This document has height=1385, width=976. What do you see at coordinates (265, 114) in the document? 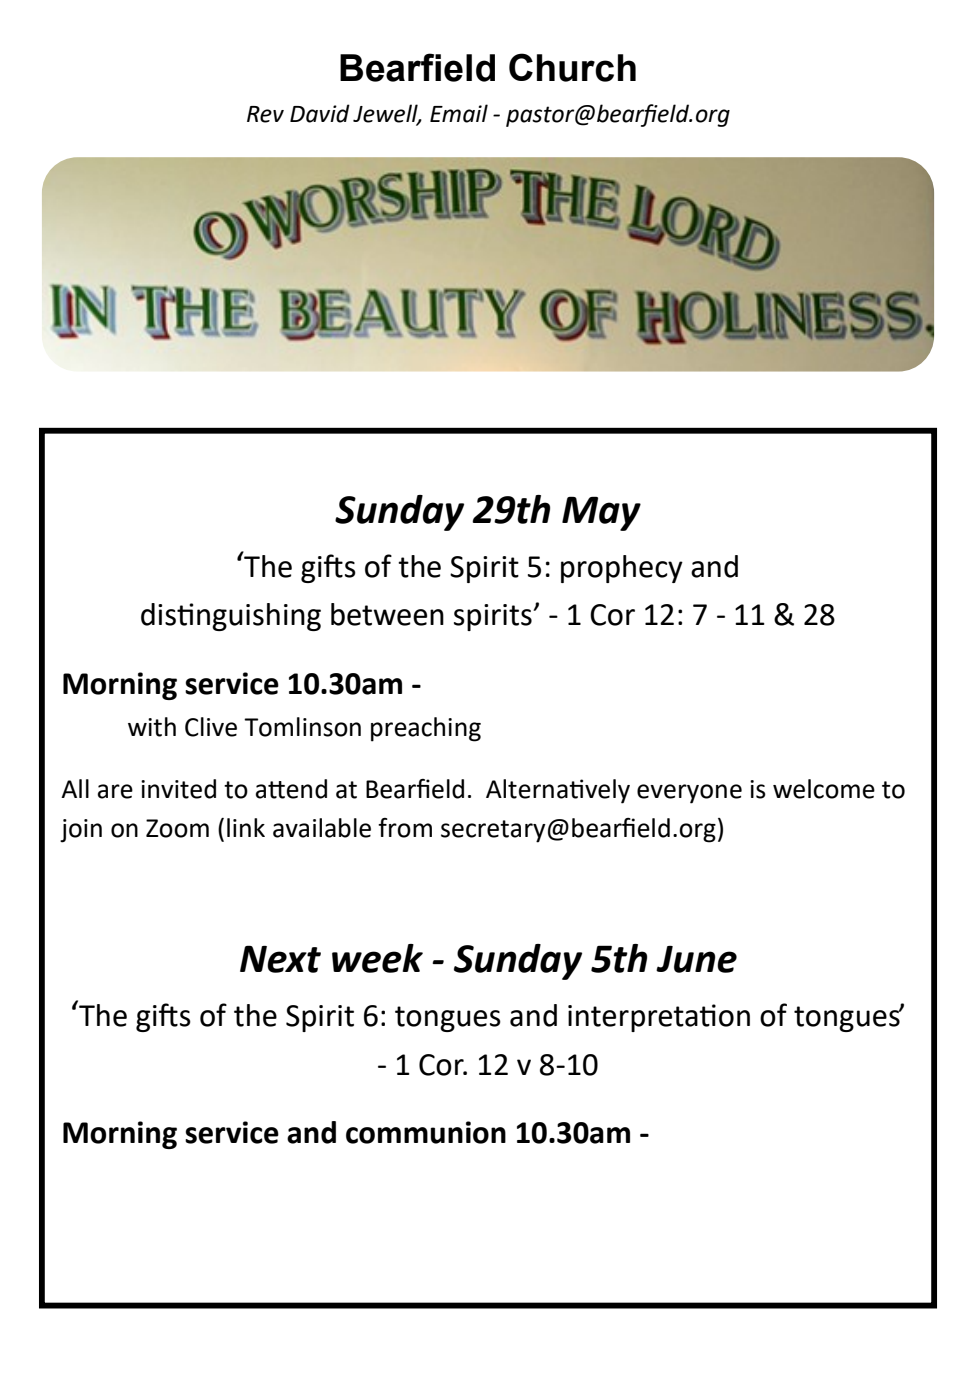
I see `Rev` at bounding box center [265, 114].
